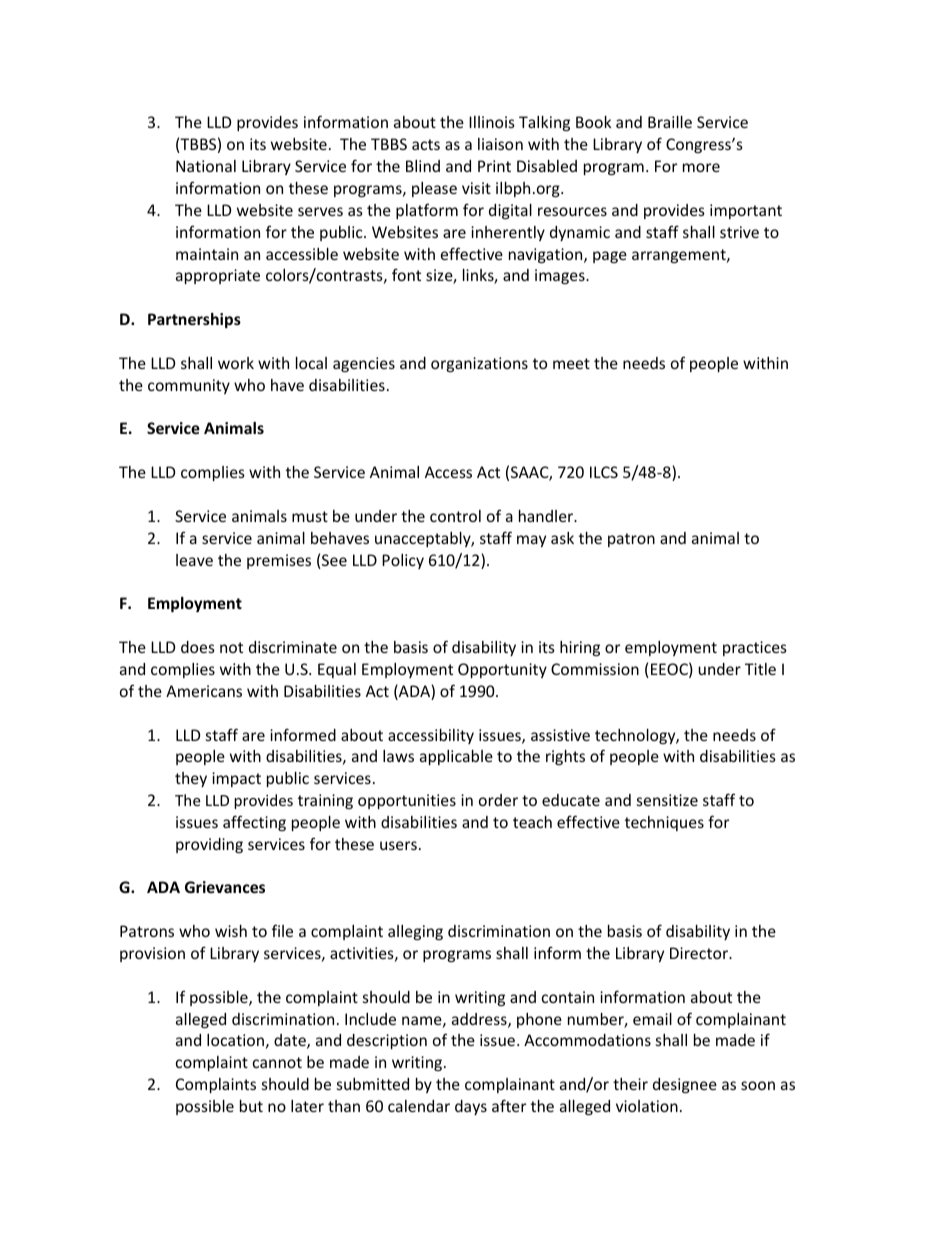 The height and width of the screenshot is (1233, 952). I want to click on but, so click(251, 1106).
